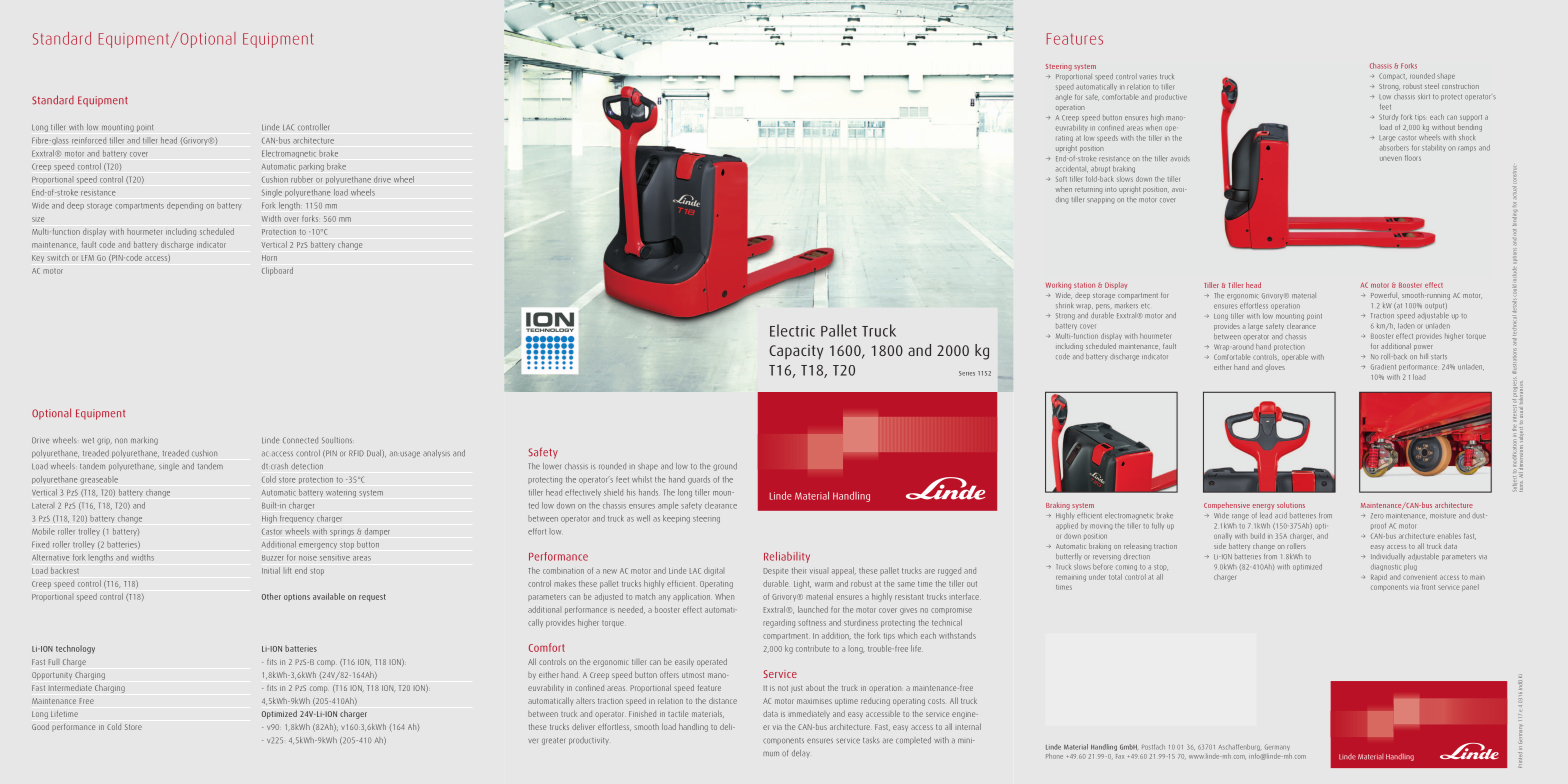  What do you see at coordinates (1388, 117) in the screenshot?
I see `Sturdy` at bounding box center [1388, 117].
